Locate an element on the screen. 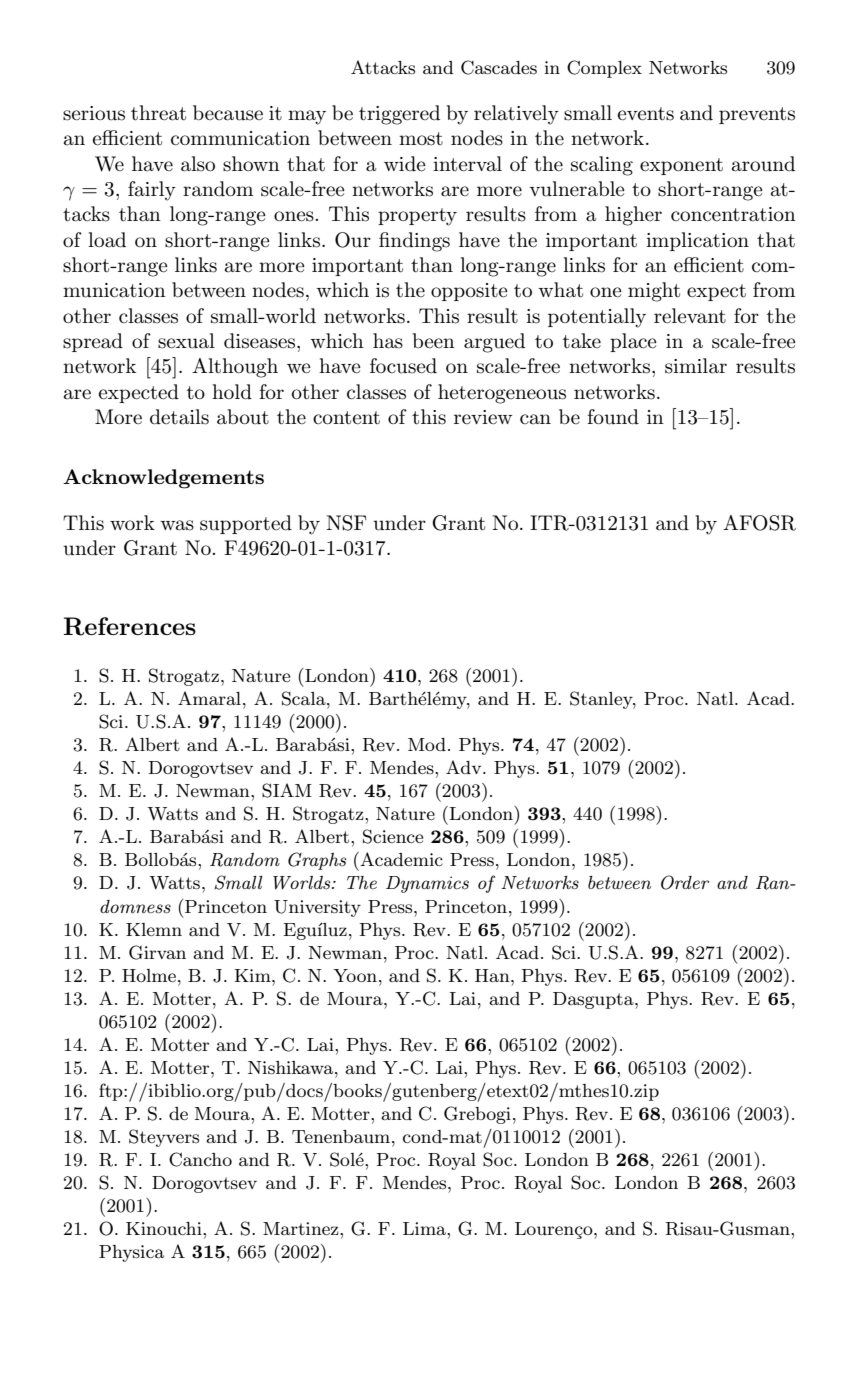  found is located at coordinates (613, 417).
